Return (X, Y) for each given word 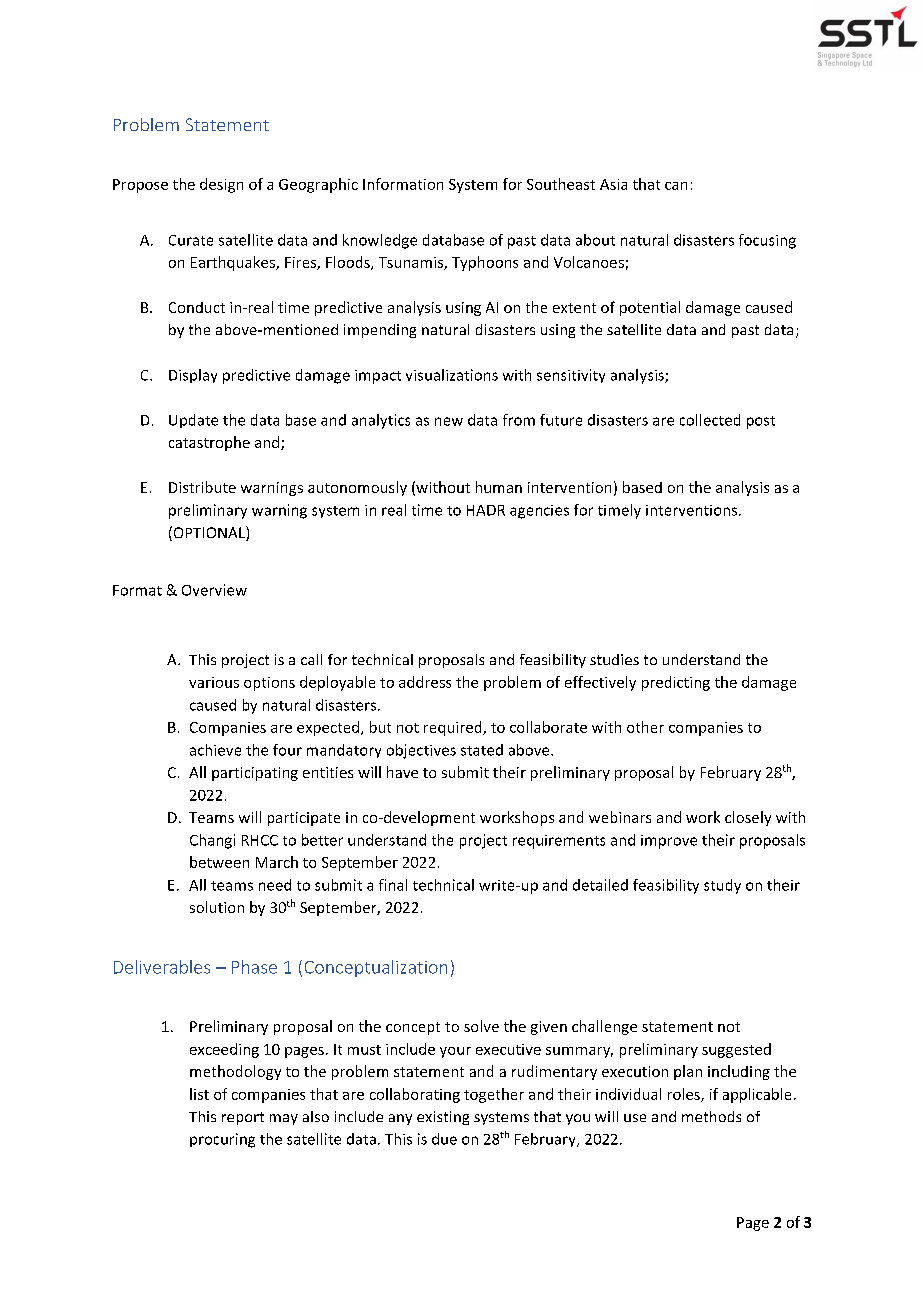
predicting (676, 683)
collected (710, 420)
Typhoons (485, 263)
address (425, 682)
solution (217, 907)
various (214, 682)
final (393, 885)
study (722, 886)
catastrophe (209, 443)
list (199, 1094)
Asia (613, 184)
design (221, 185)
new (449, 421)
